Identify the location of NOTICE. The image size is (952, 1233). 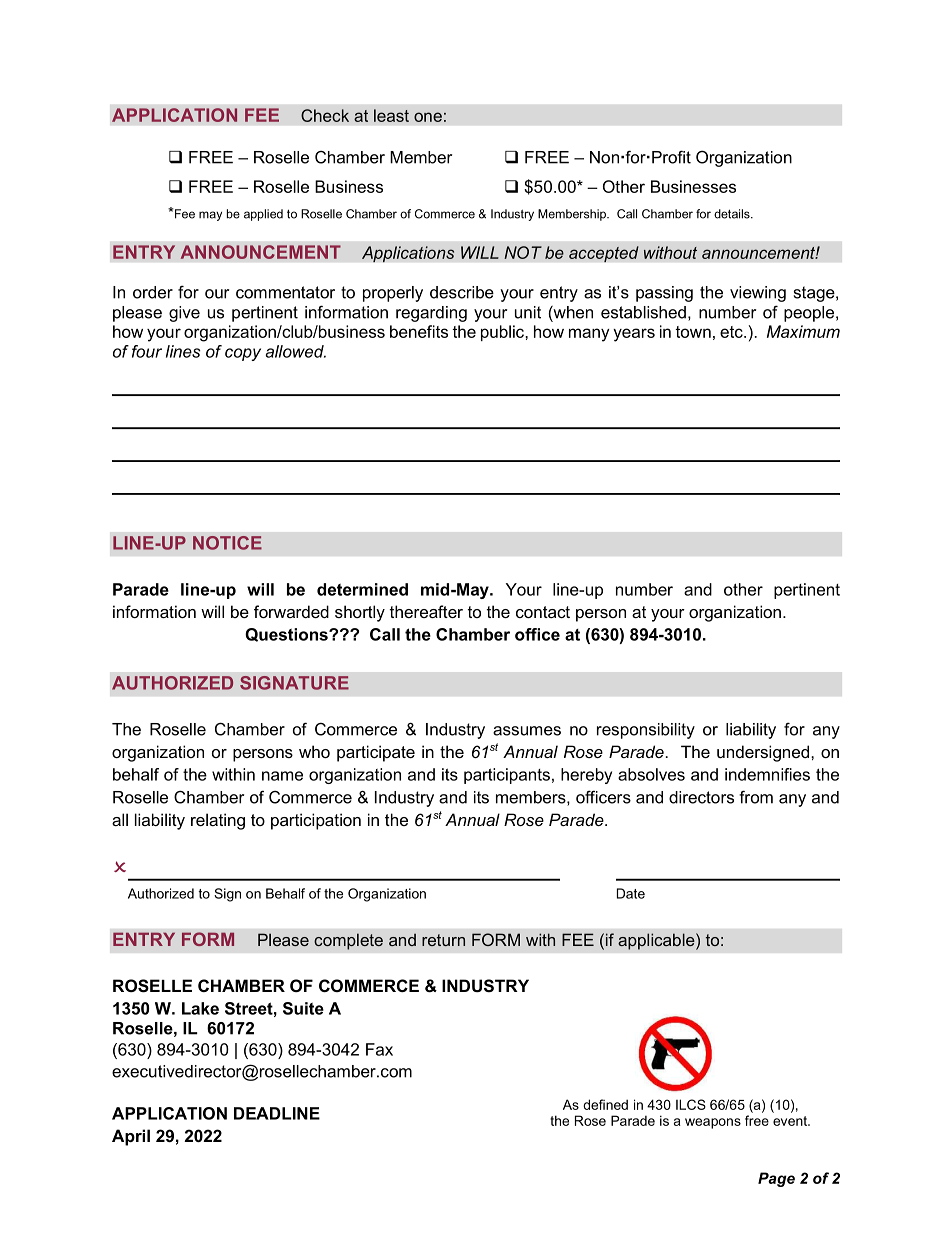
(227, 543).
